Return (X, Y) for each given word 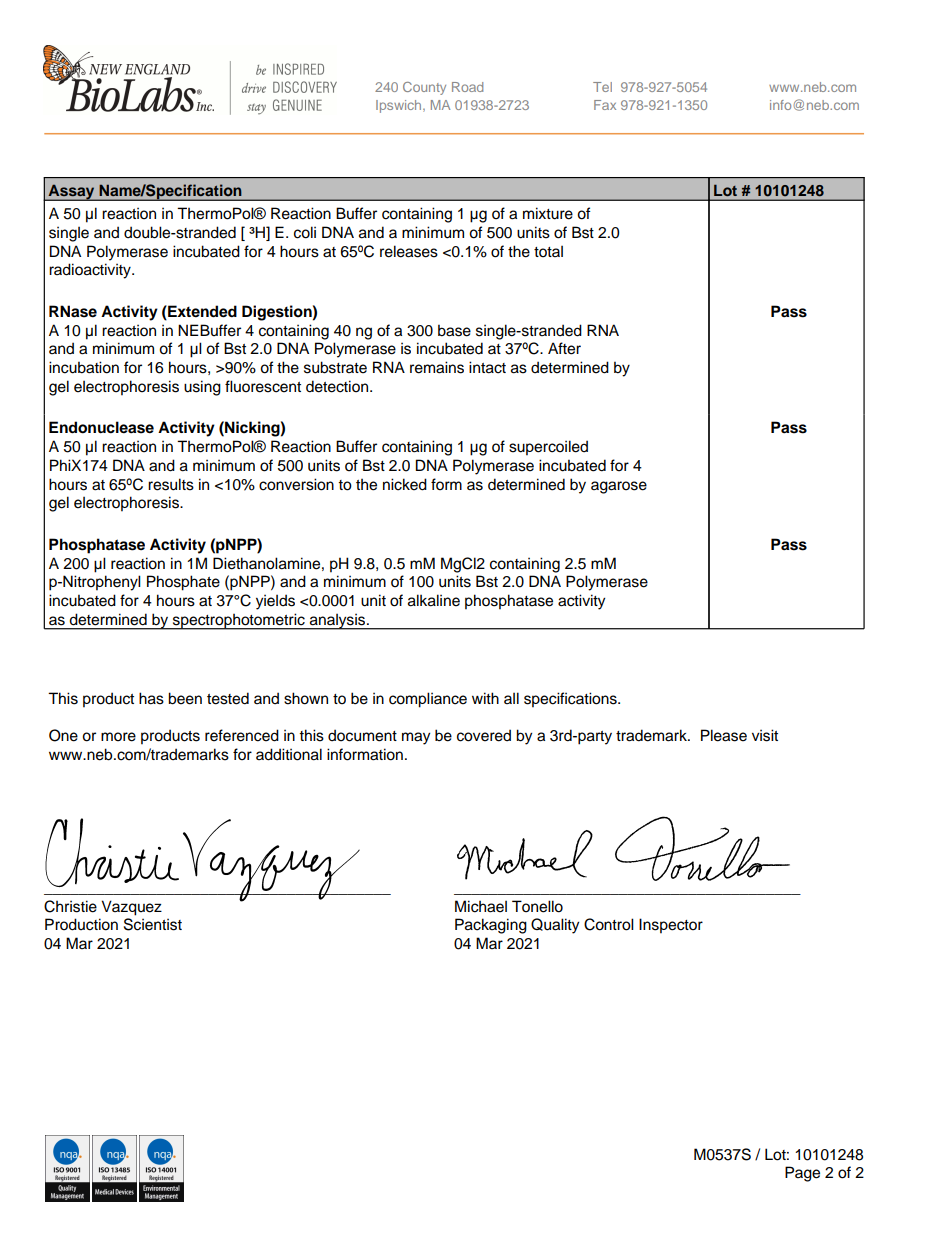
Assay (71, 192)
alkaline (434, 600)
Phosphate (183, 583)
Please (724, 735)
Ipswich (400, 106)
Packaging (491, 926)
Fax (605, 105)
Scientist (153, 924)
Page (802, 1174)
